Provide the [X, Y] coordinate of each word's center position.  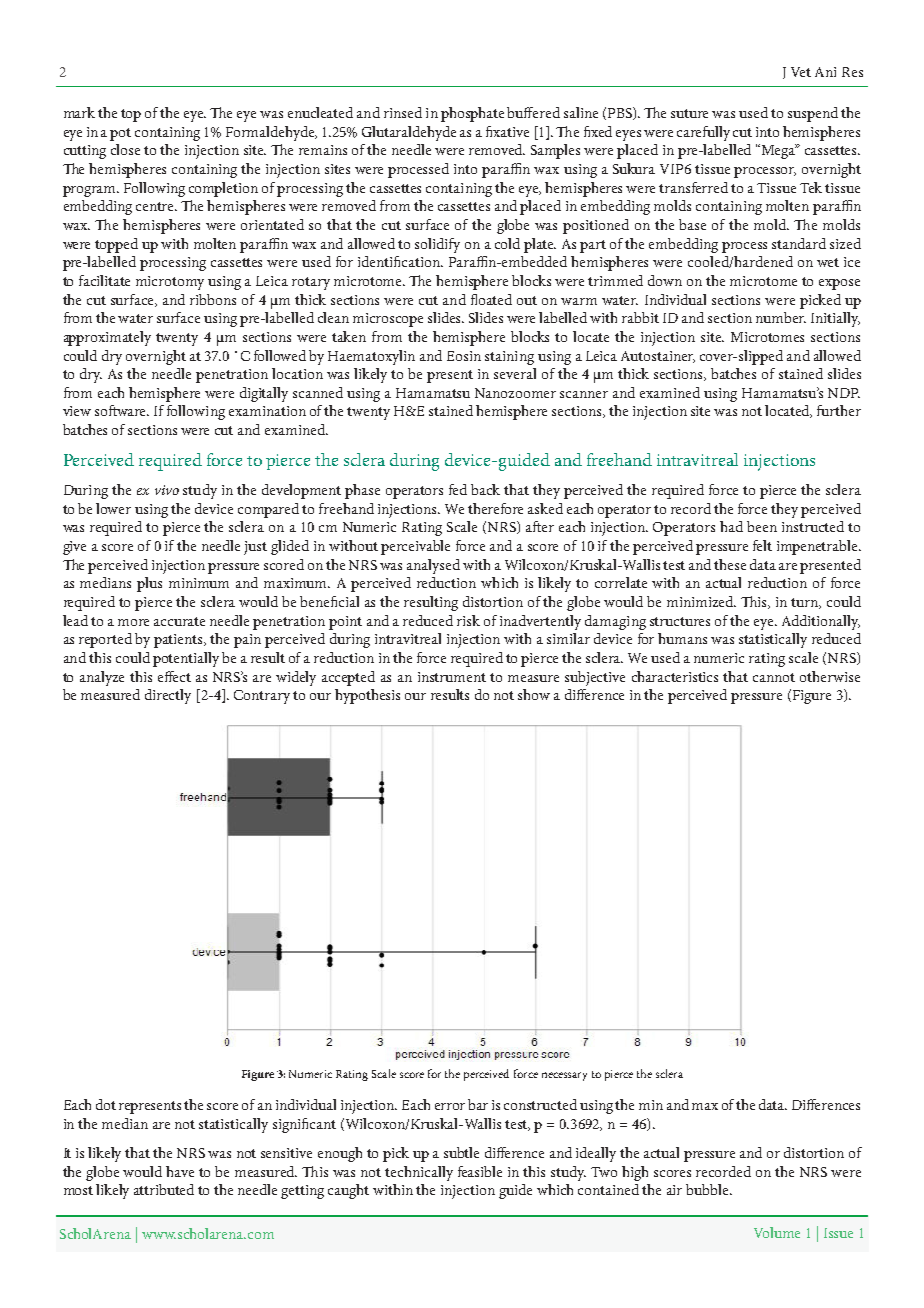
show [534, 694]
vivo [167, 490]
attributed [164, 1189]
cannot [774, 677]
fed [458, 489]
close [125, 149]
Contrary [262, 697]
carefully [703, 133]
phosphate [472, 114]
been [762, 526]
